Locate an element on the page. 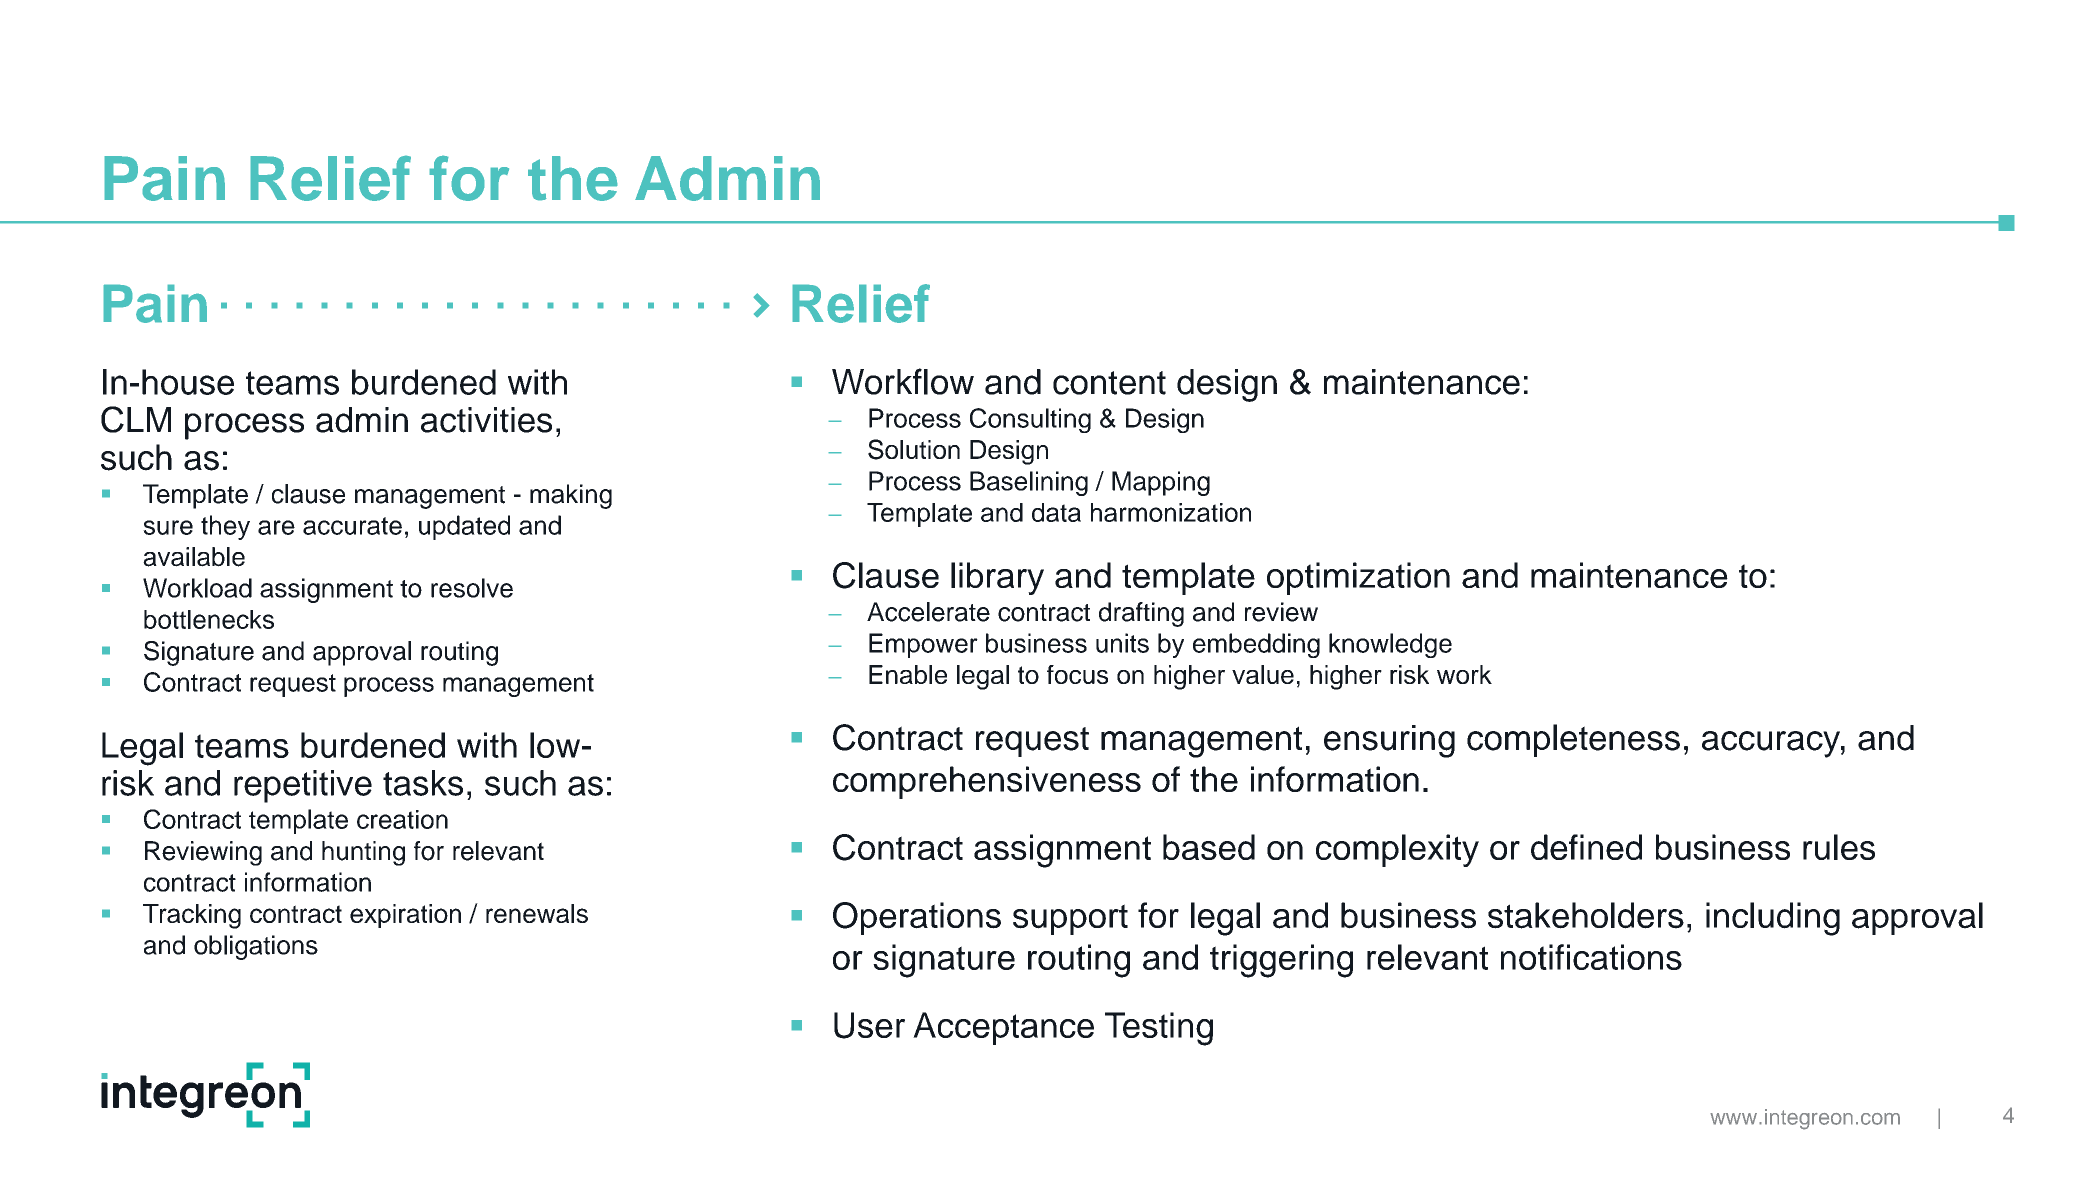  obligations is located at coordinates (256, 947).
